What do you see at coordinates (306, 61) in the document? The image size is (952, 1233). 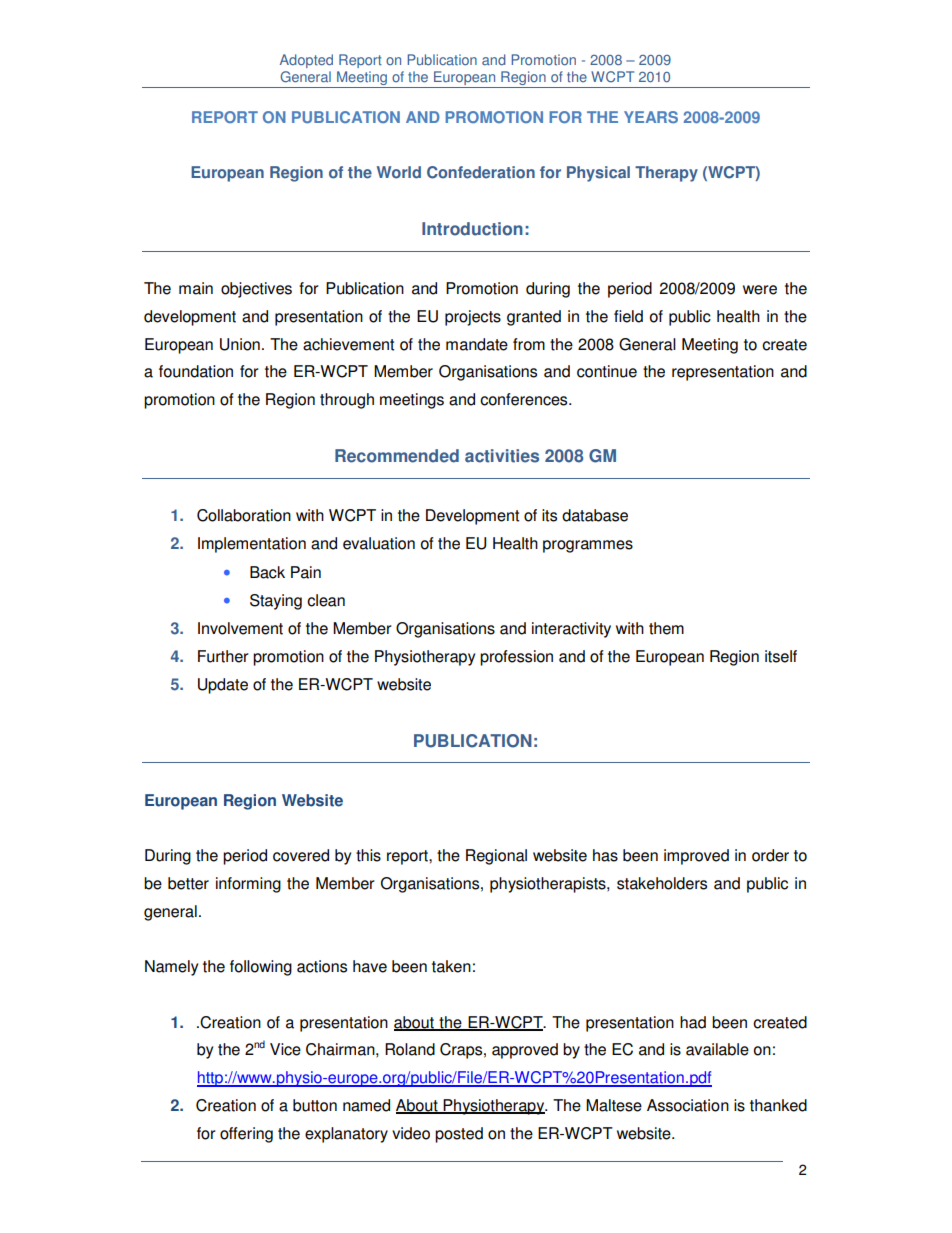 I see `Adopted` at bounding box center [306, 61].
